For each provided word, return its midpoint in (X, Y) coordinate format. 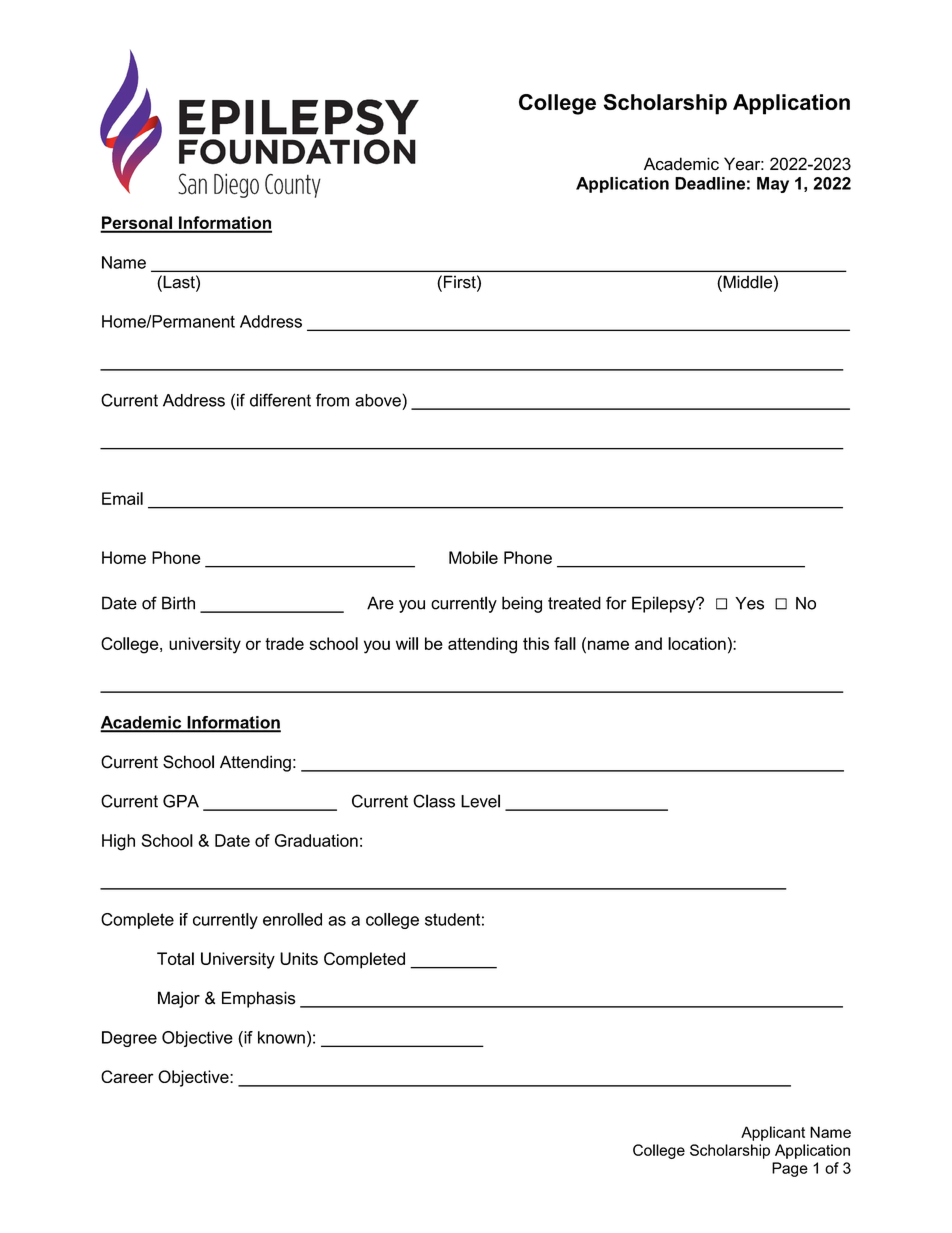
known (281, 1037)
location (697, 643)
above (379, 400)
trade (284, 643)
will (407, 643)
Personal (137, 224)
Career (127, 1076)
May (773, 185)
